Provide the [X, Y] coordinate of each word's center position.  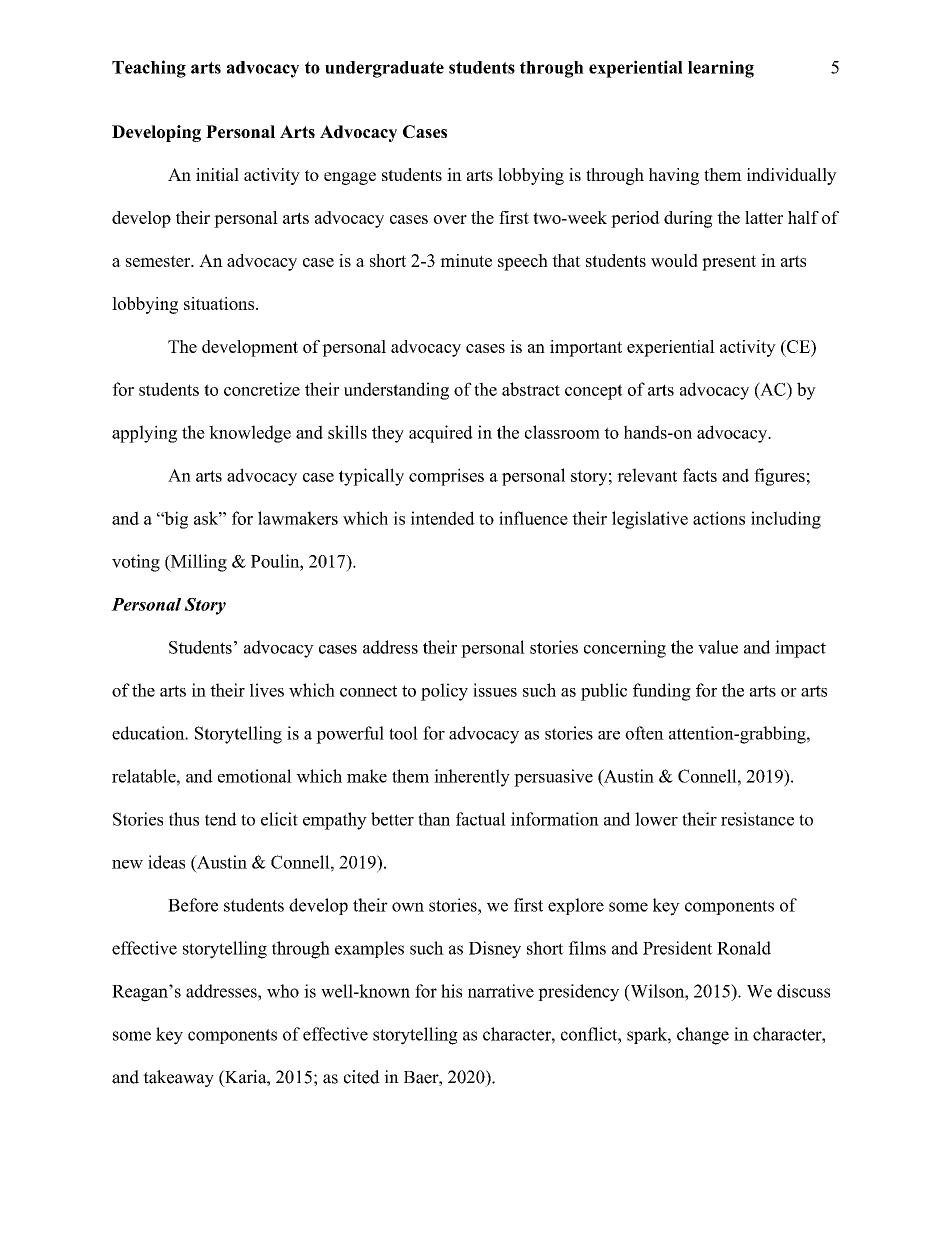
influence [533, 518]
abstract [531, 389]
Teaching [149, 69]
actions [719, 518]
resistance [757, 819]
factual [481, 819]
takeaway [178, 1078]
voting [136, 563]
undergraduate [384, 69]
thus [184, 819]
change [703, 1036]
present [729, 263]
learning [721, 69]
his [451, 991]
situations [220, 303]
